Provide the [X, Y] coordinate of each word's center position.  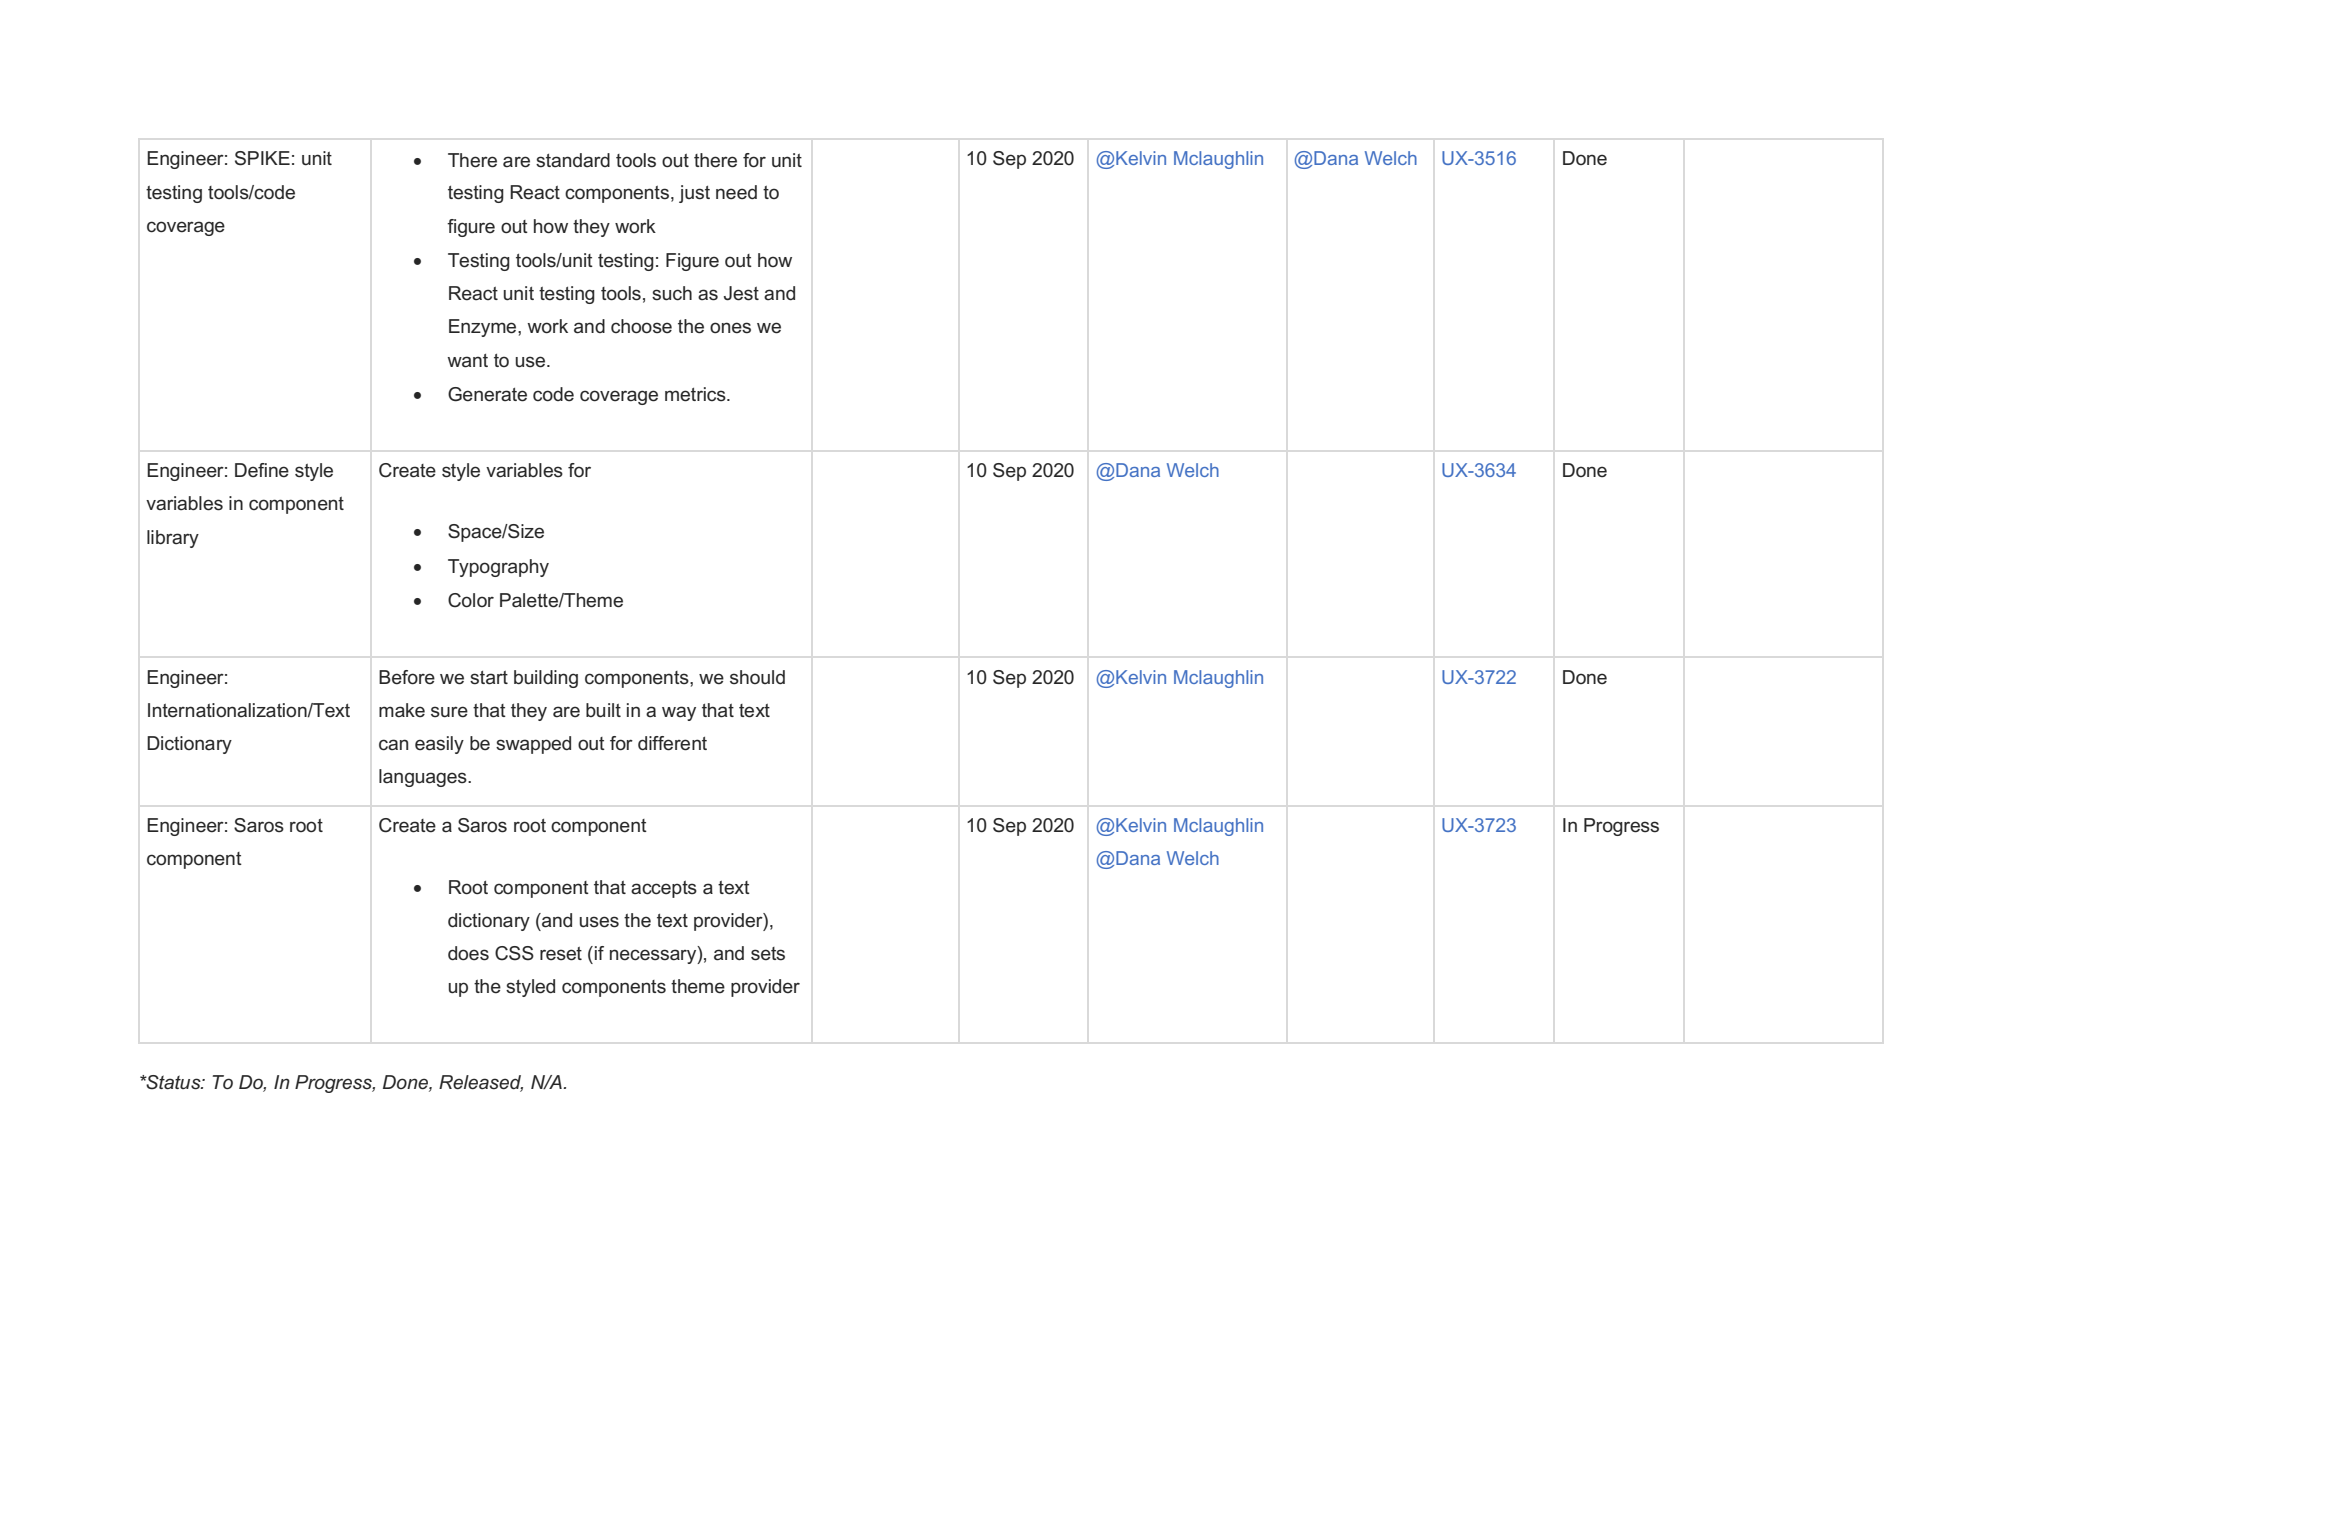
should [757, 677]
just [694, 194]
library [173, 539]
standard [573, 160]
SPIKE [262, 158]
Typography [498, 568]
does [468, 953]
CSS [514, 953]
